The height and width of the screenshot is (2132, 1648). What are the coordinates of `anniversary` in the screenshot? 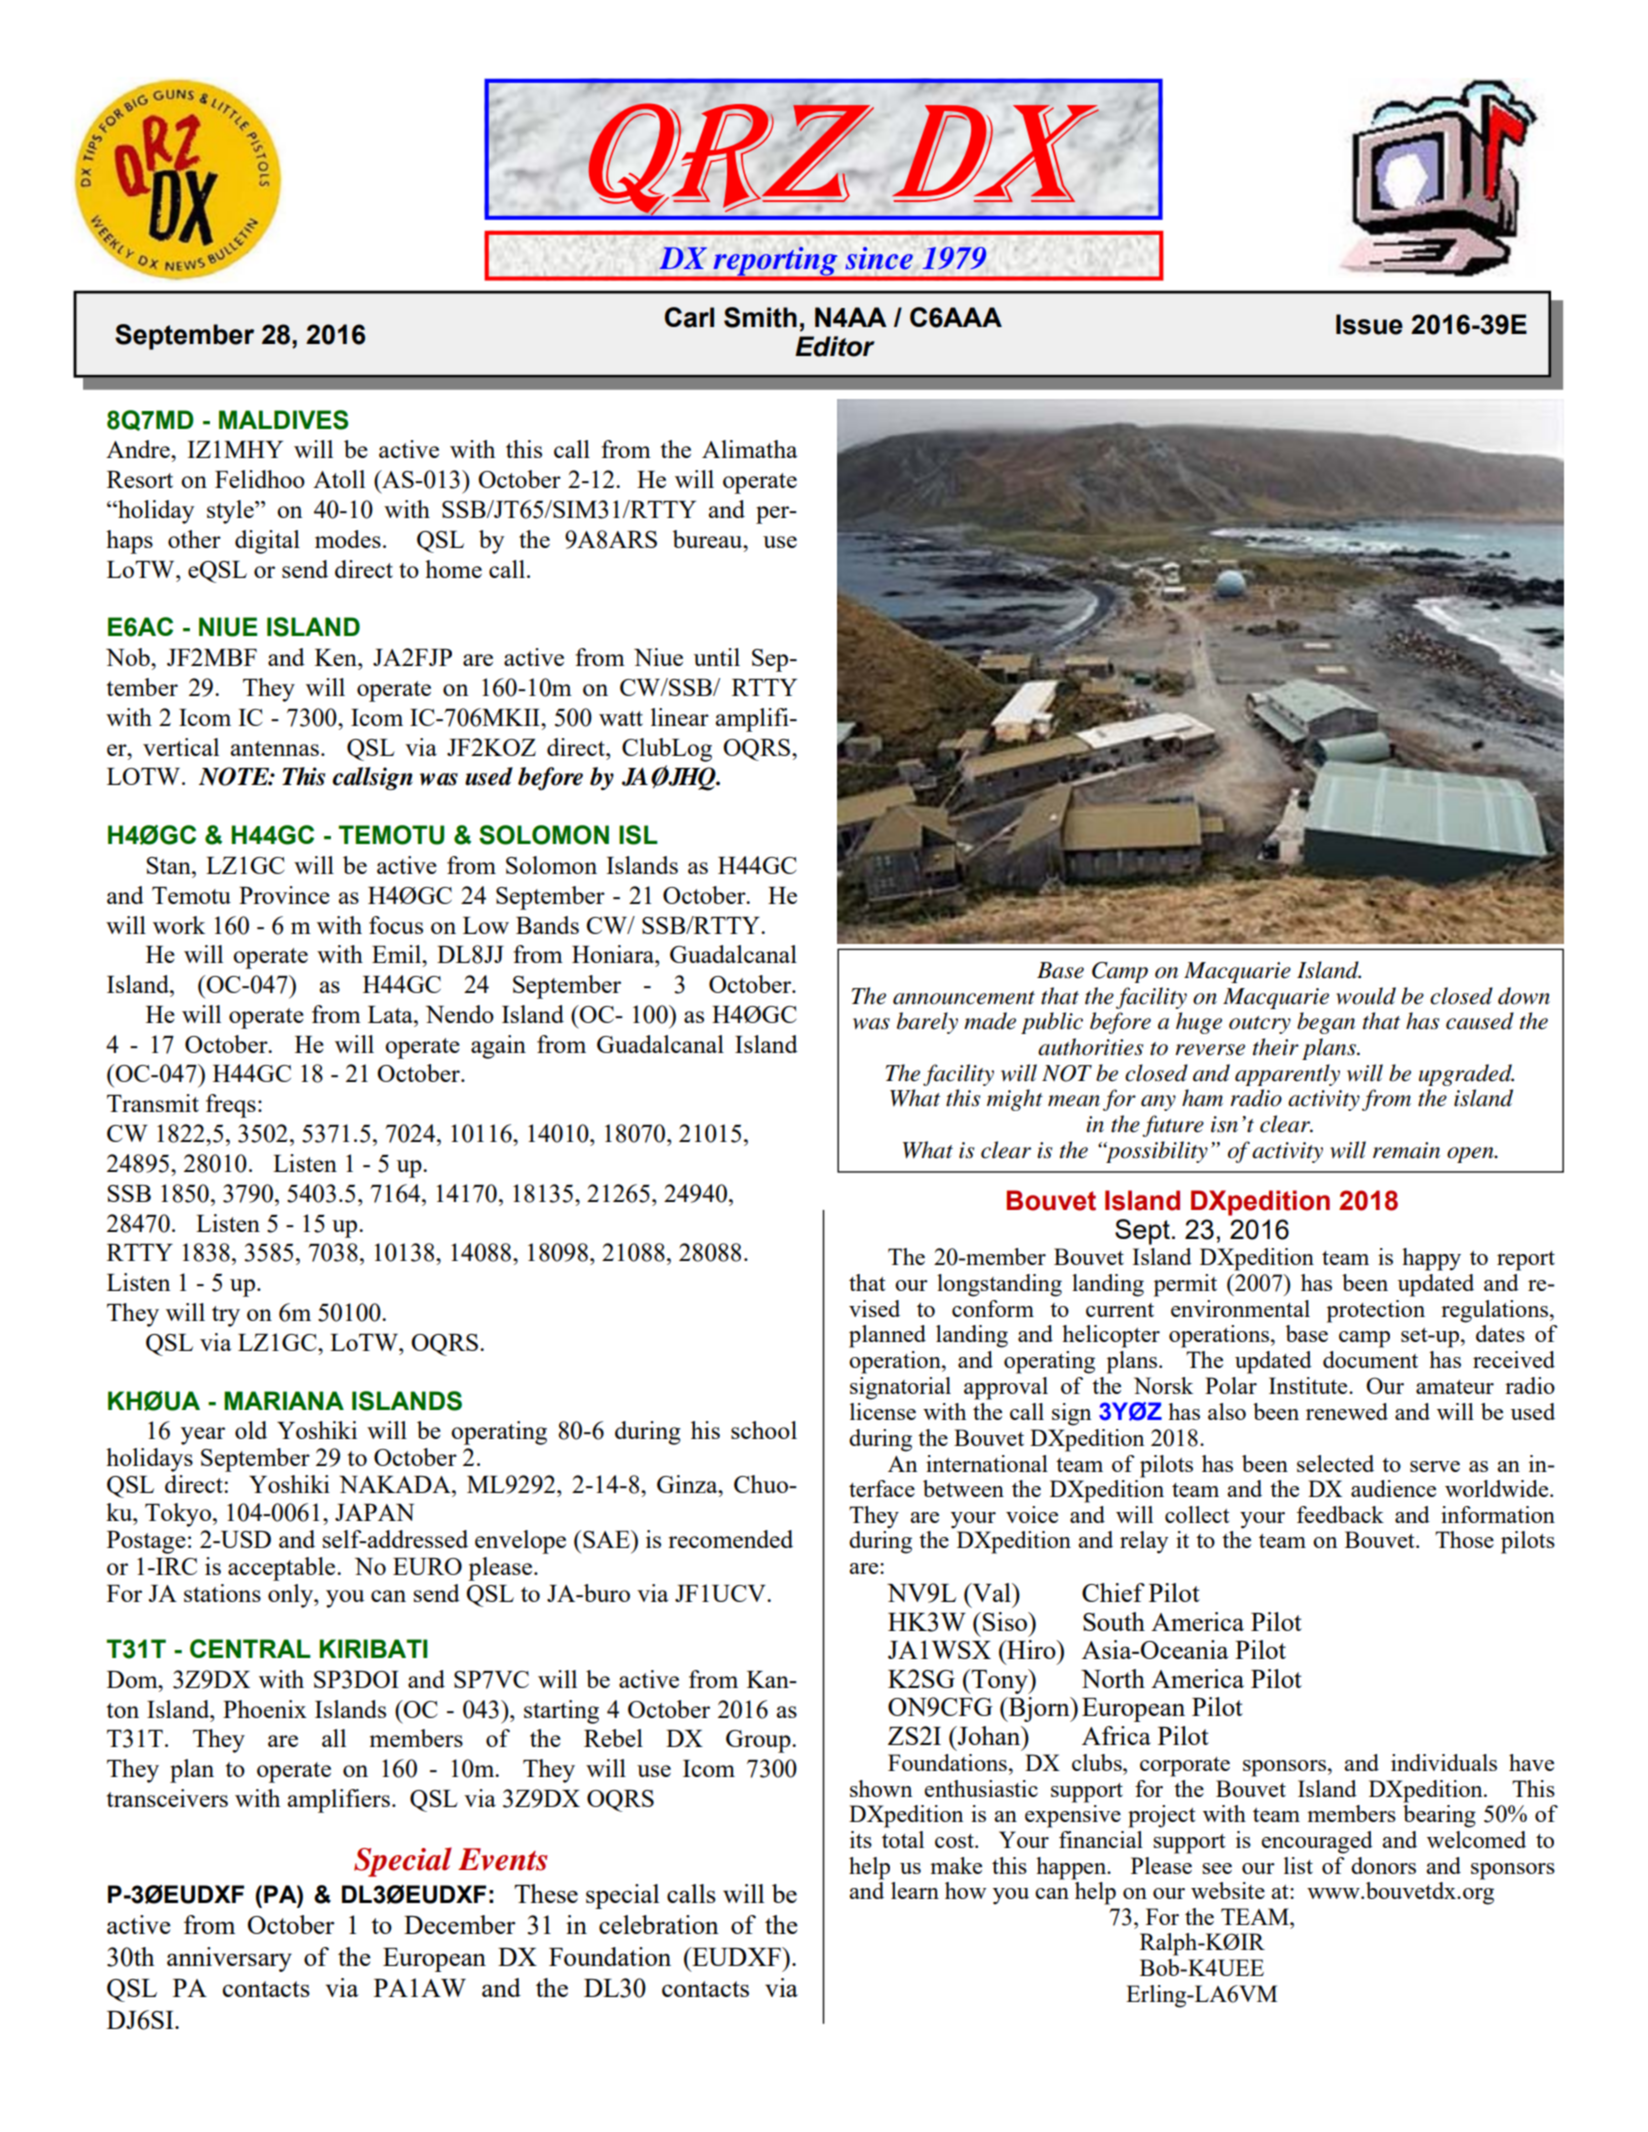 It's located at (229, 1959).
